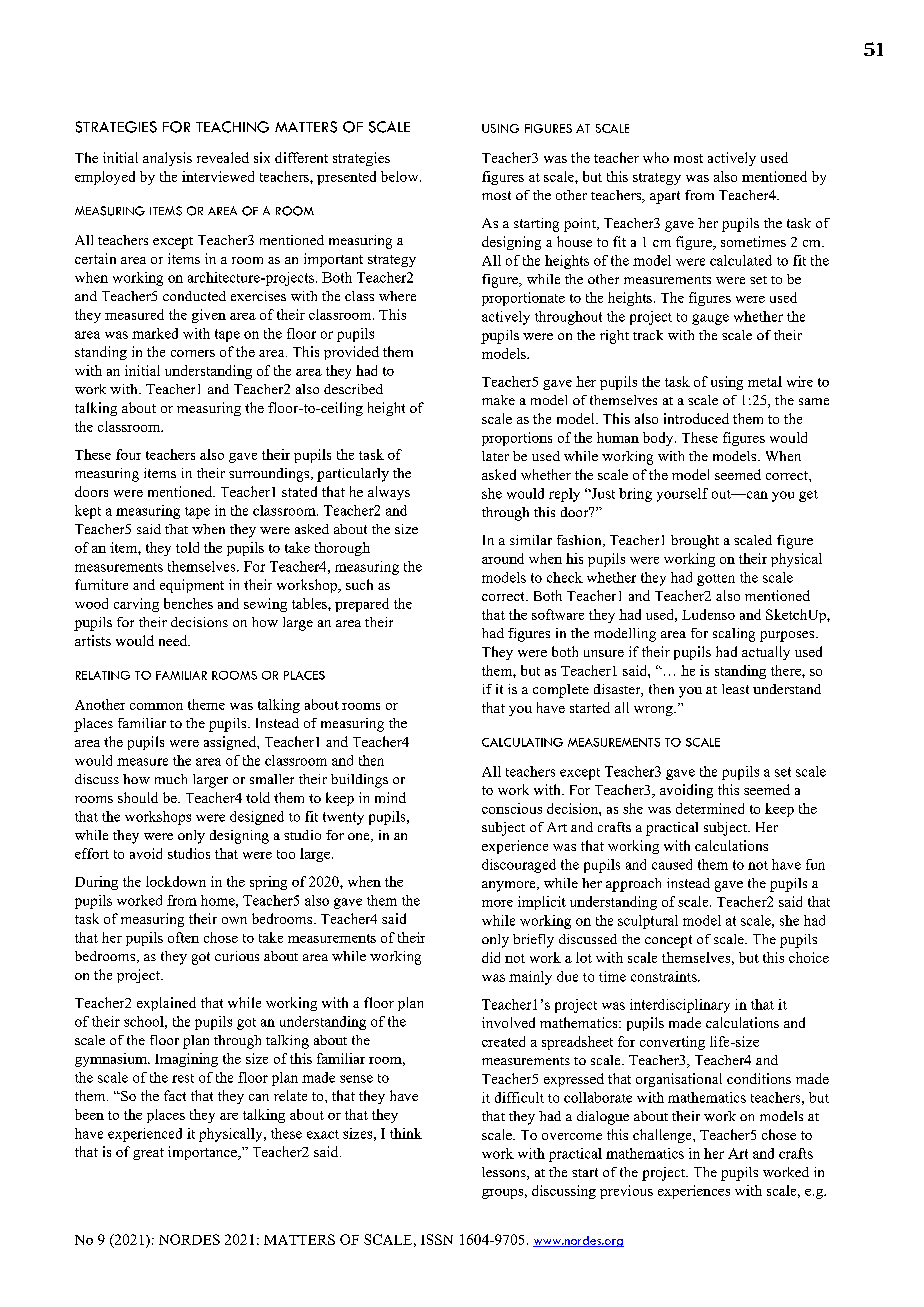  Describe the element at coordinates (626, 1192) in the page. I see `previous` at that location.
